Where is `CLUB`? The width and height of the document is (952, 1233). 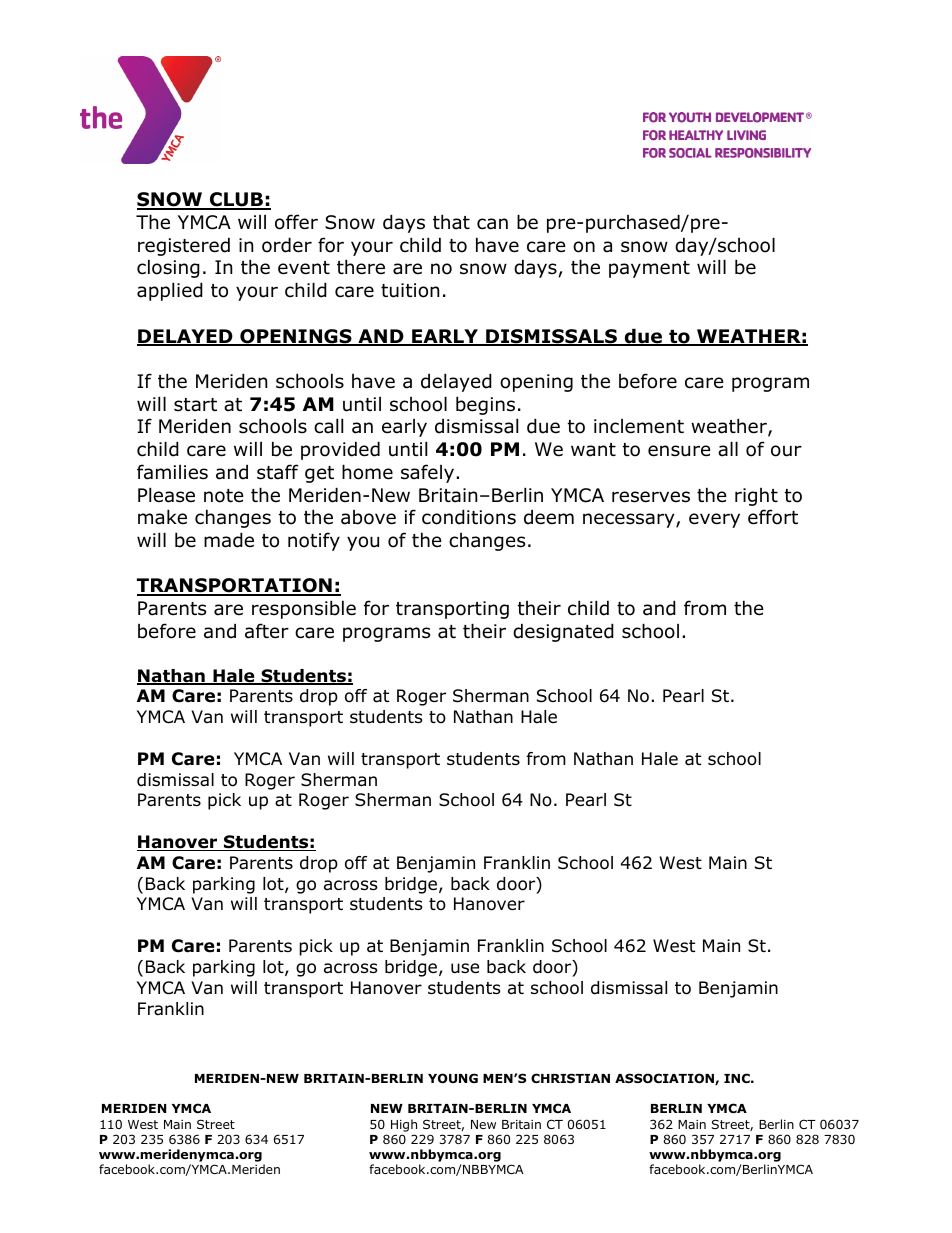
CLUB is located at coordinates (236, 201).
